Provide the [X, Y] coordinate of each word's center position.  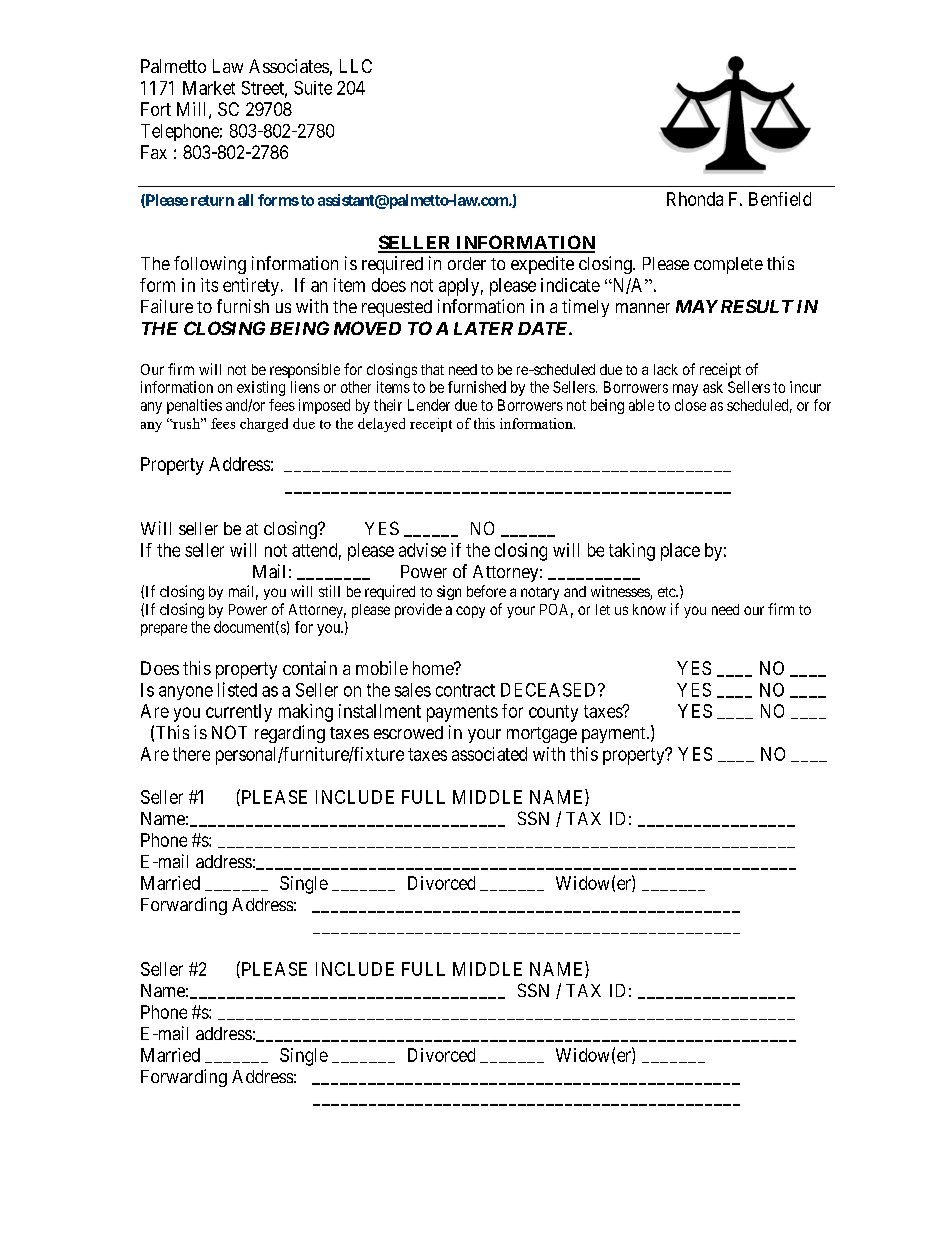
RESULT [757, 306]
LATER [483, 328]
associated [489, 754]
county [553, 713]
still [329, 591]
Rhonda [695, 199]
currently [239, 713]
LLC [356, 66]
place [680, 552]
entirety [252, 287]
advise [422, 550]
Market [209, 88]
